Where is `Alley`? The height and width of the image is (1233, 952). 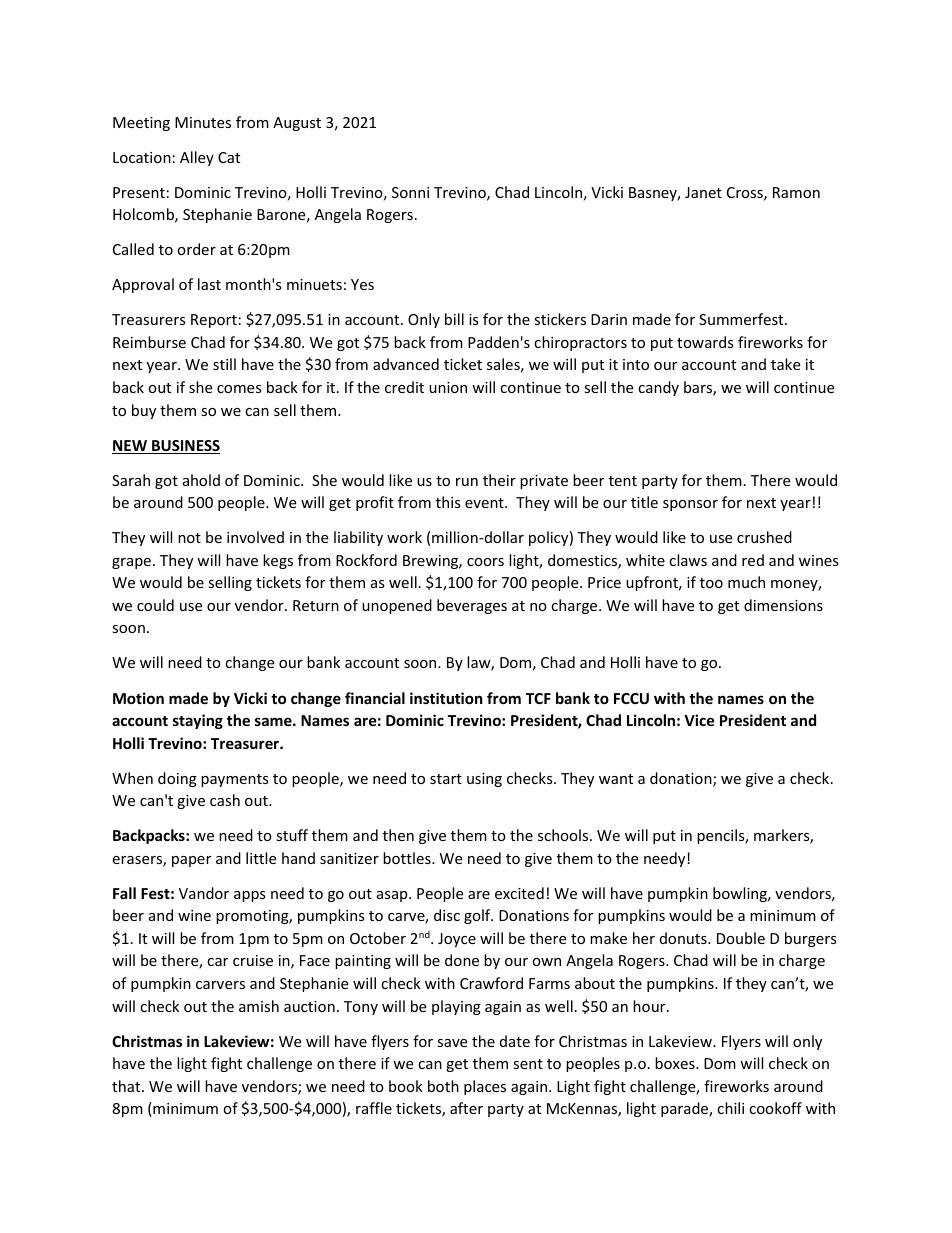
Alley is located at coordinates (197, 158).
